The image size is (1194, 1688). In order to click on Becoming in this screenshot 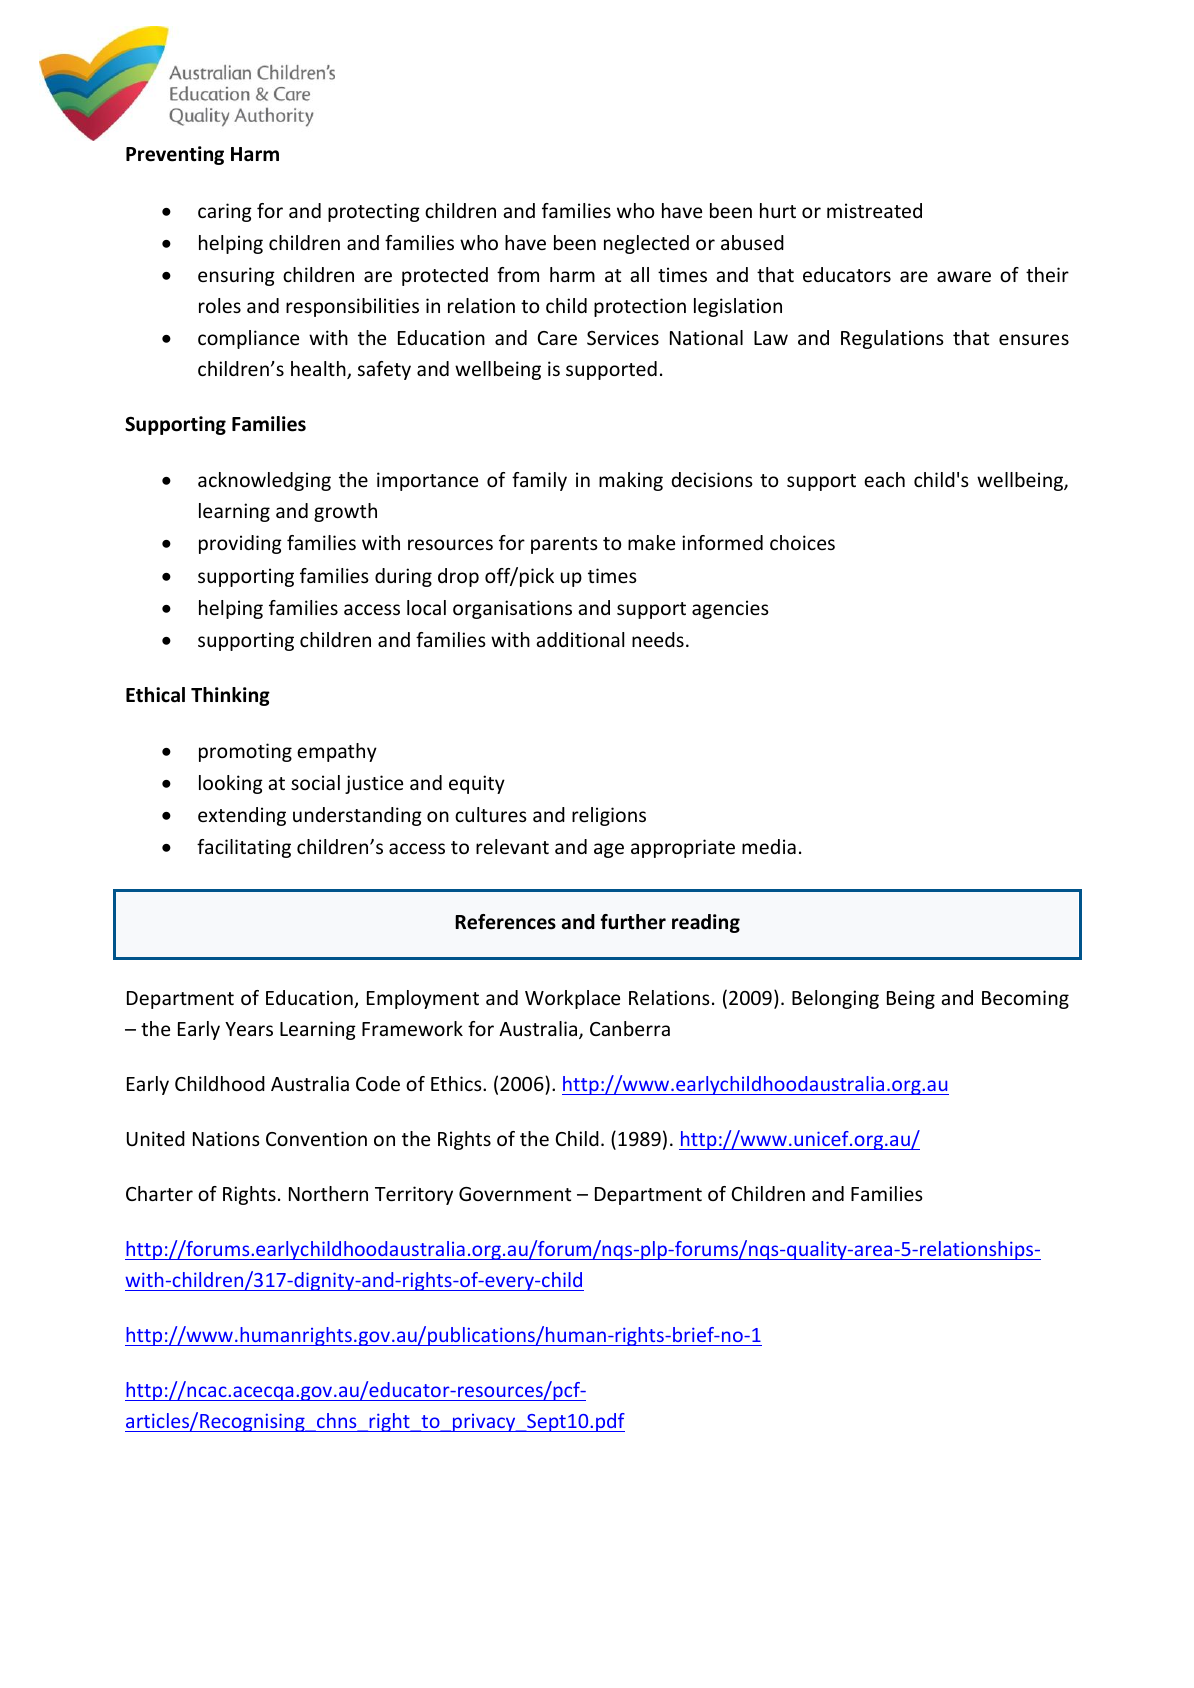, I will do `click(1025, 999)`.
